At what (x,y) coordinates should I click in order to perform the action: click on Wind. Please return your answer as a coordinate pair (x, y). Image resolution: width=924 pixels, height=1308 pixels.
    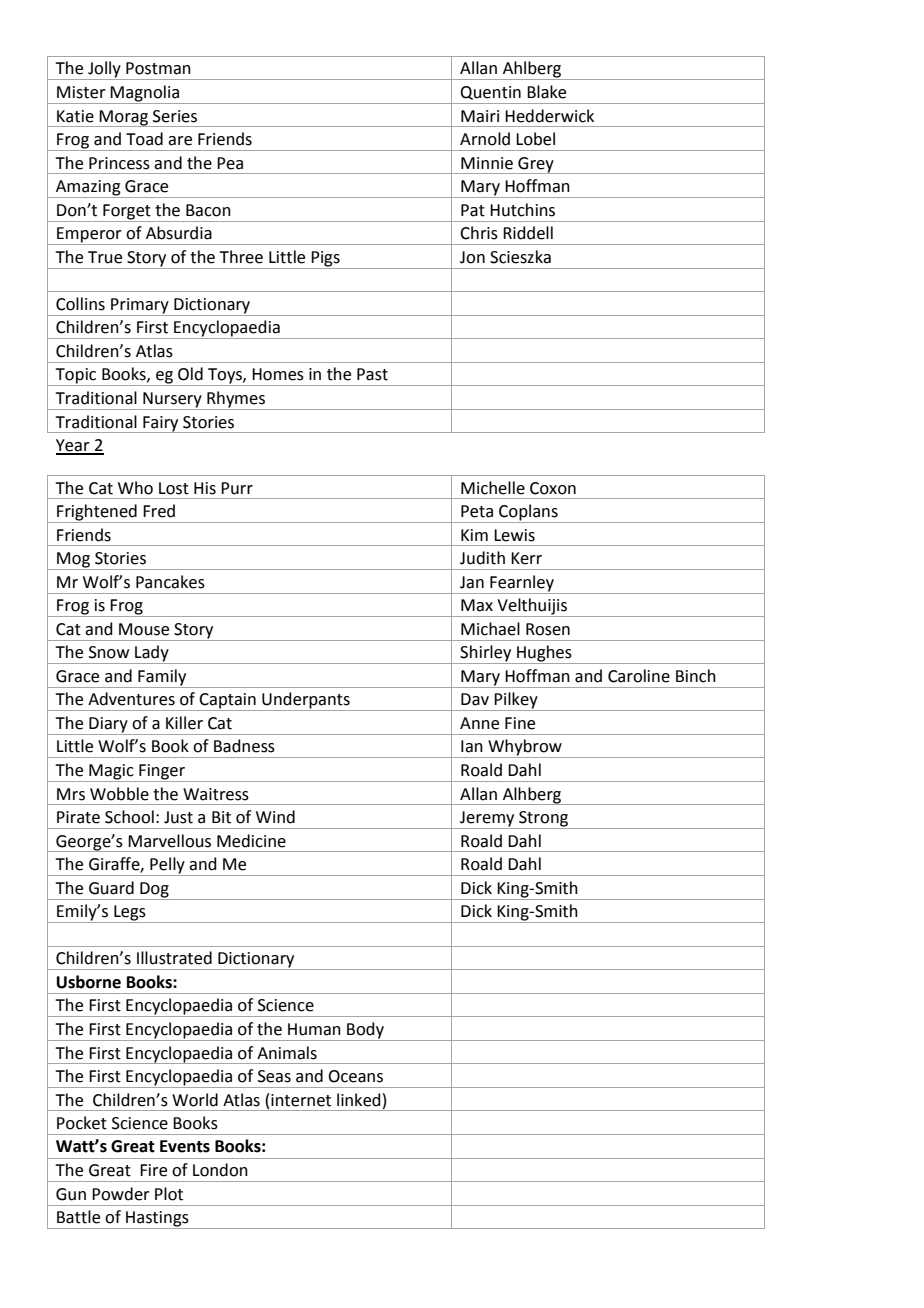
    Looking at the image, I should click on (275, 817).
